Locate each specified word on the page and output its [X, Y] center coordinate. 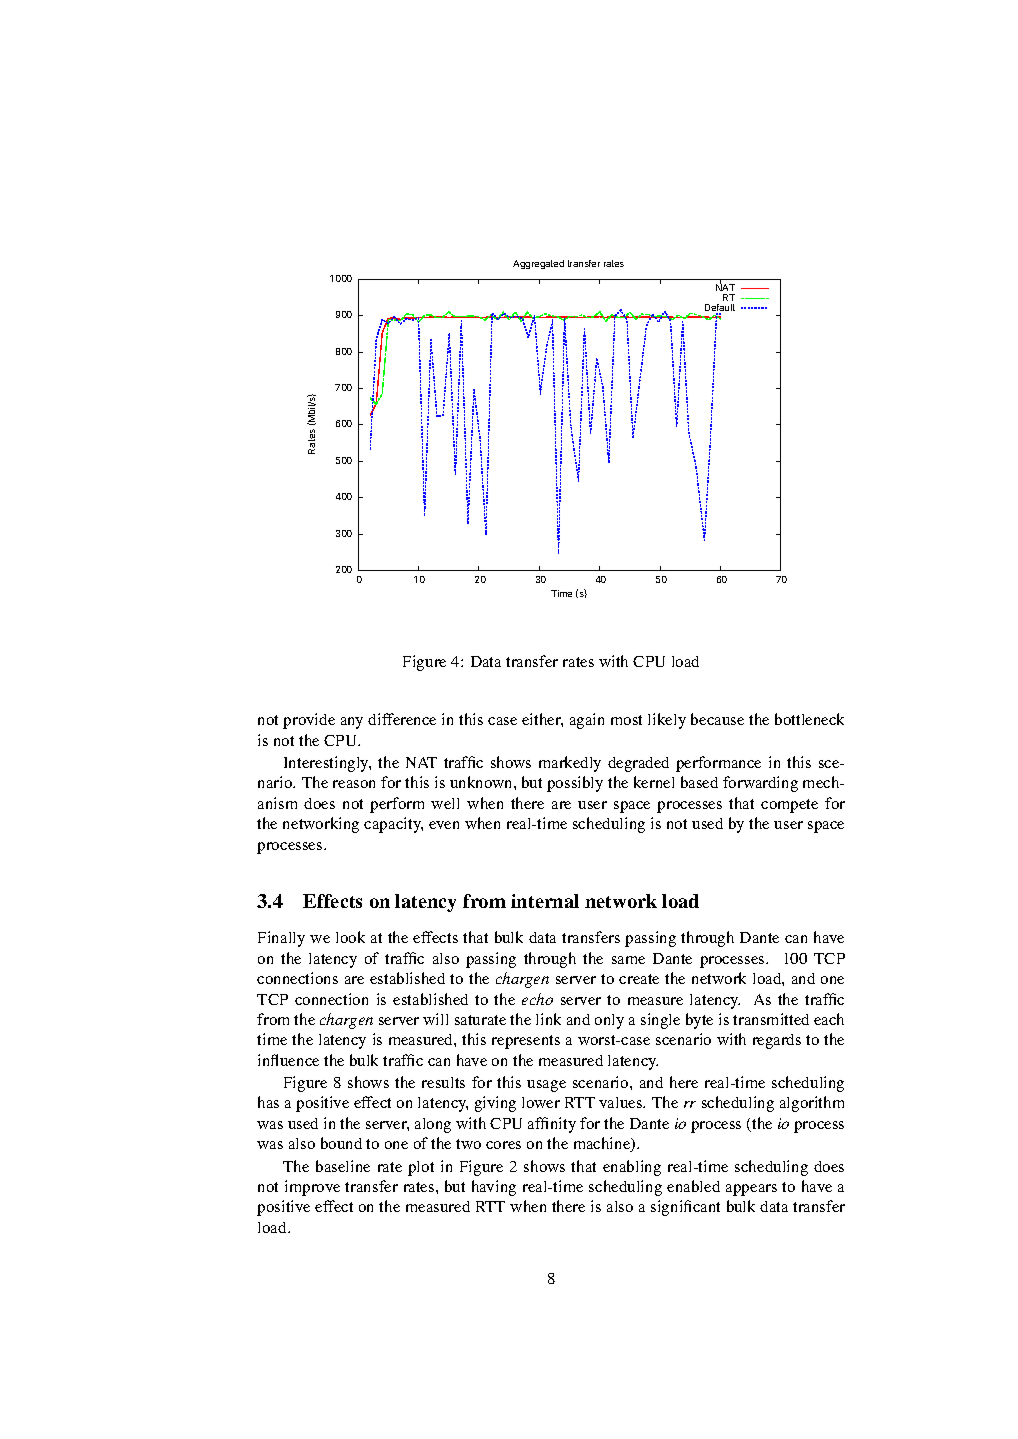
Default [720, 309]
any [352, 723]
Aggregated [538, 264]
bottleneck [809, 719]
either [542, 720]
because [717, 719]
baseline [343, 1166]
